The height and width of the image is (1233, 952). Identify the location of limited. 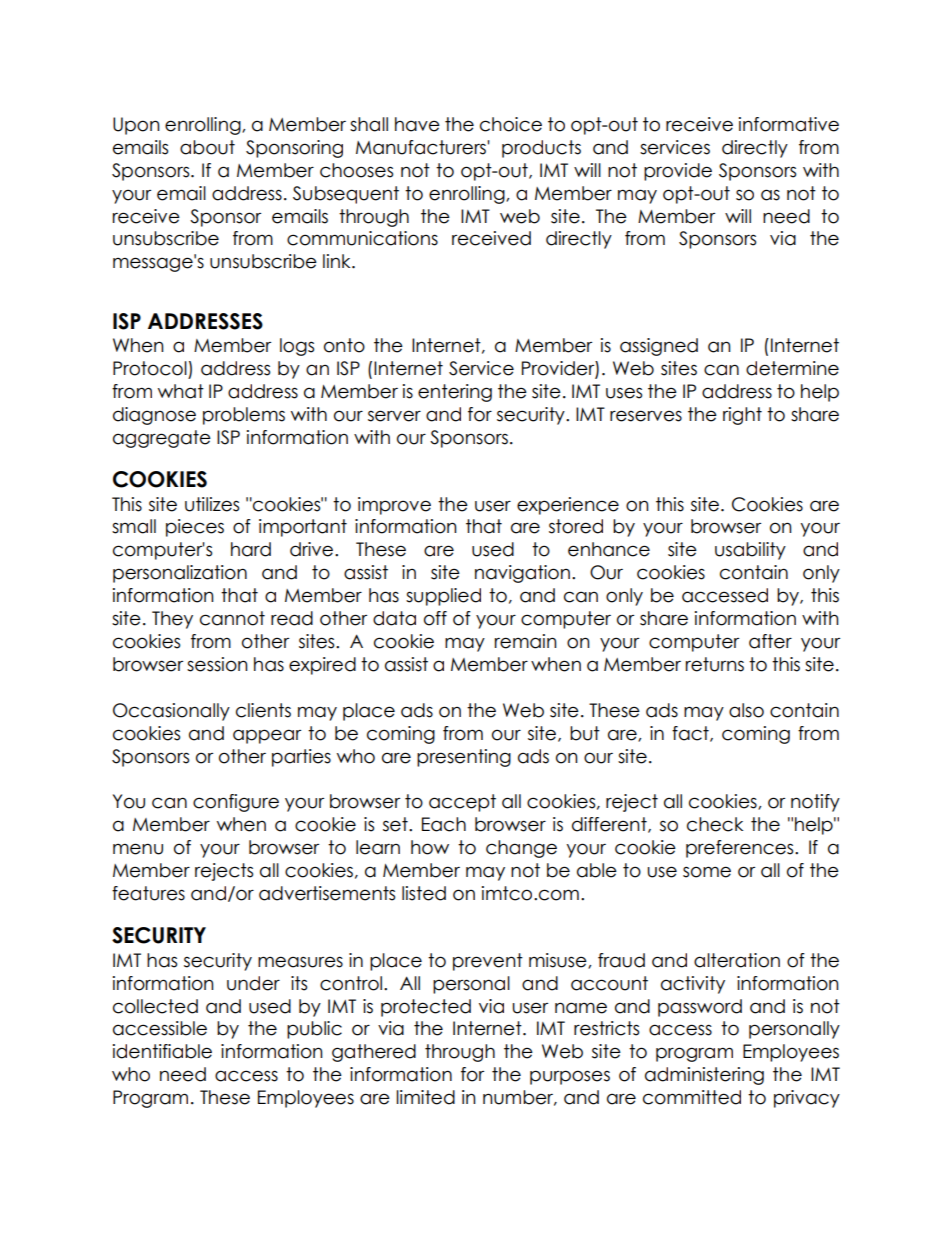
(425, 1097).
